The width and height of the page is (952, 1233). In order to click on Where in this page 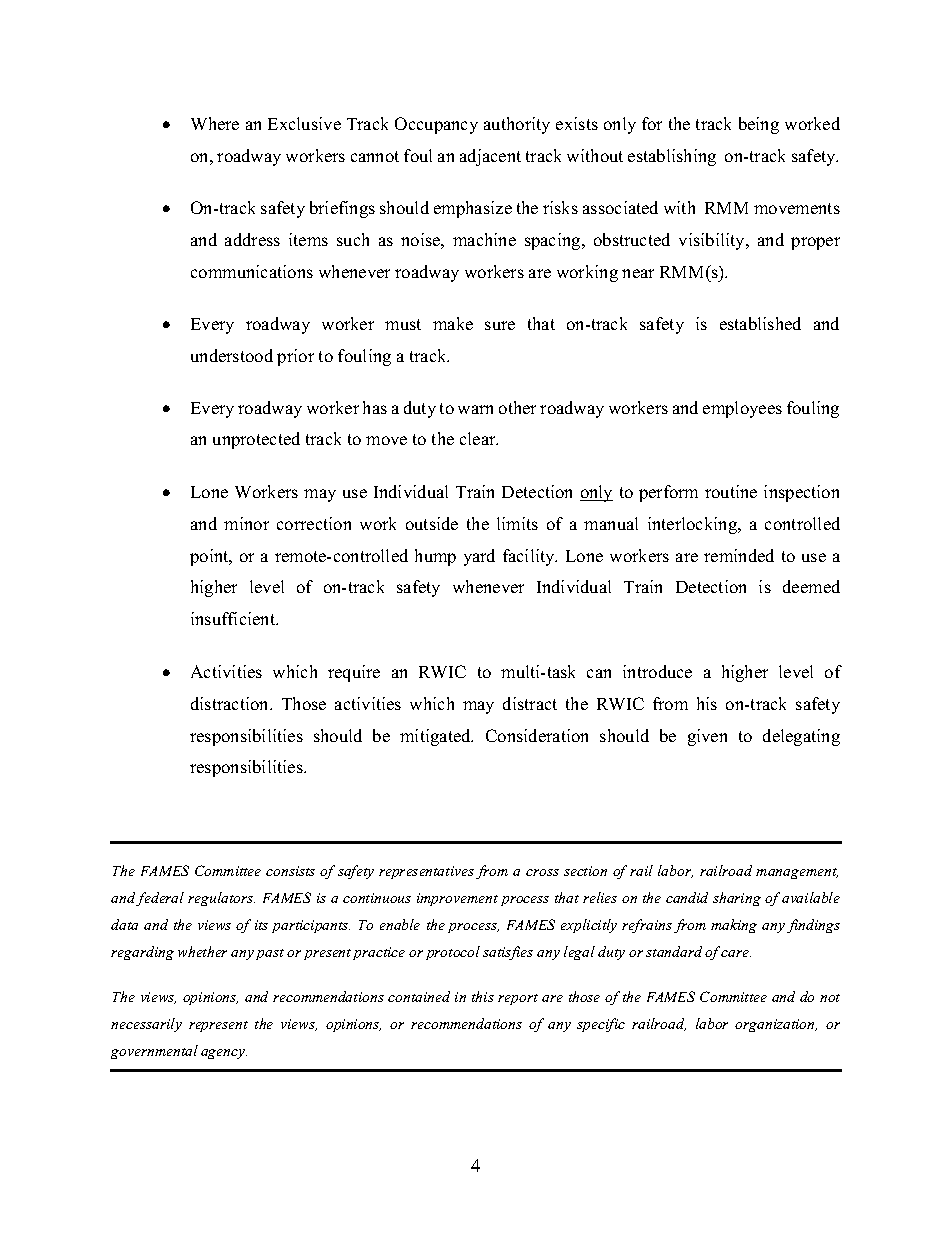, I will do `click(215, 123)`.
